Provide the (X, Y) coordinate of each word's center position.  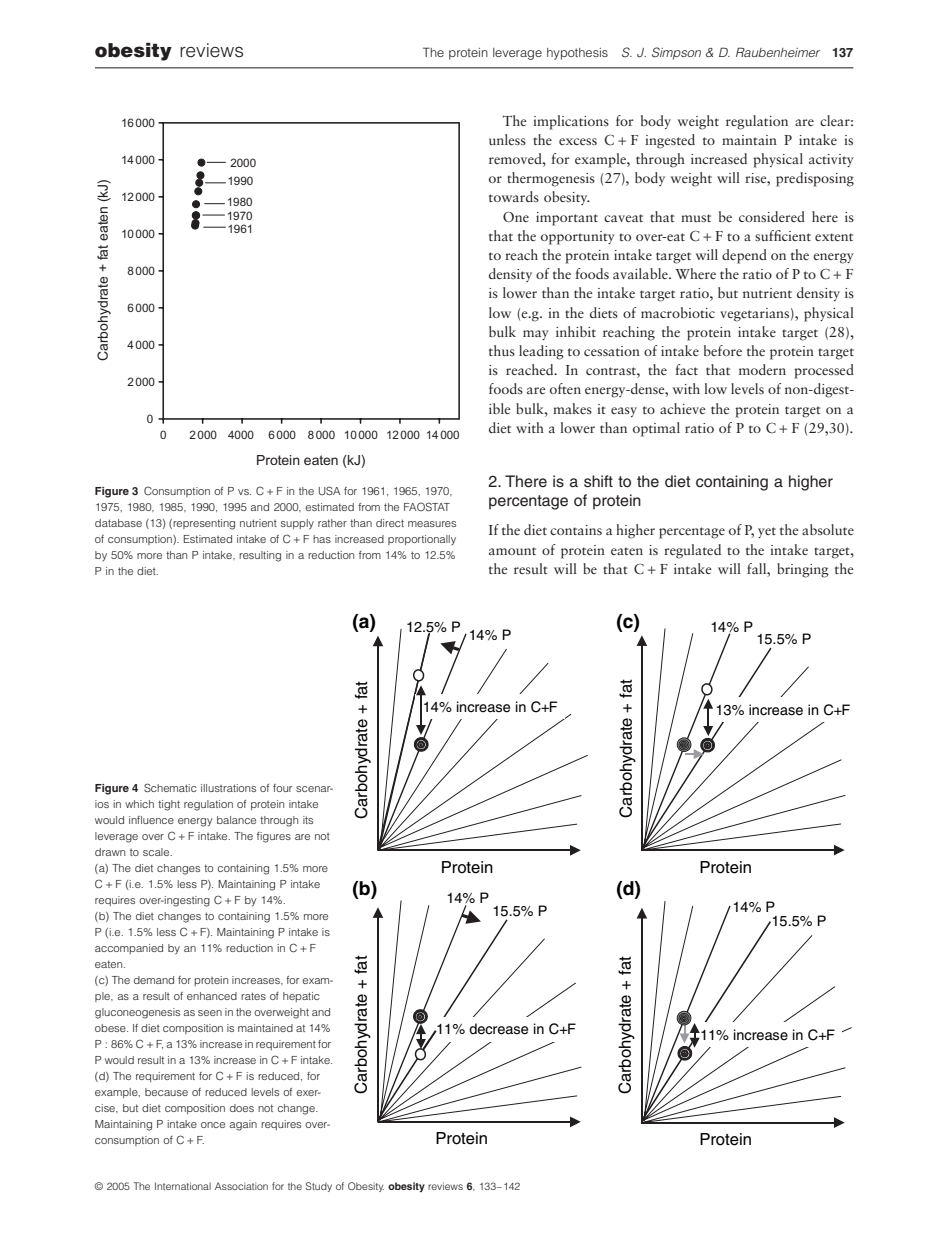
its (308, 820)
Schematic (170, 787)
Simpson (676, 53)
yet (767, 532)
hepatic (301, 997)
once (213, 1125)
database (118, 523)
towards (514, 196)
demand (154, 980)
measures (432, 524)
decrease (498, 1029)
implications (571, 122)
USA (330, 490)
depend (744, 256)
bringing (803, 570)
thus (502, 350)
